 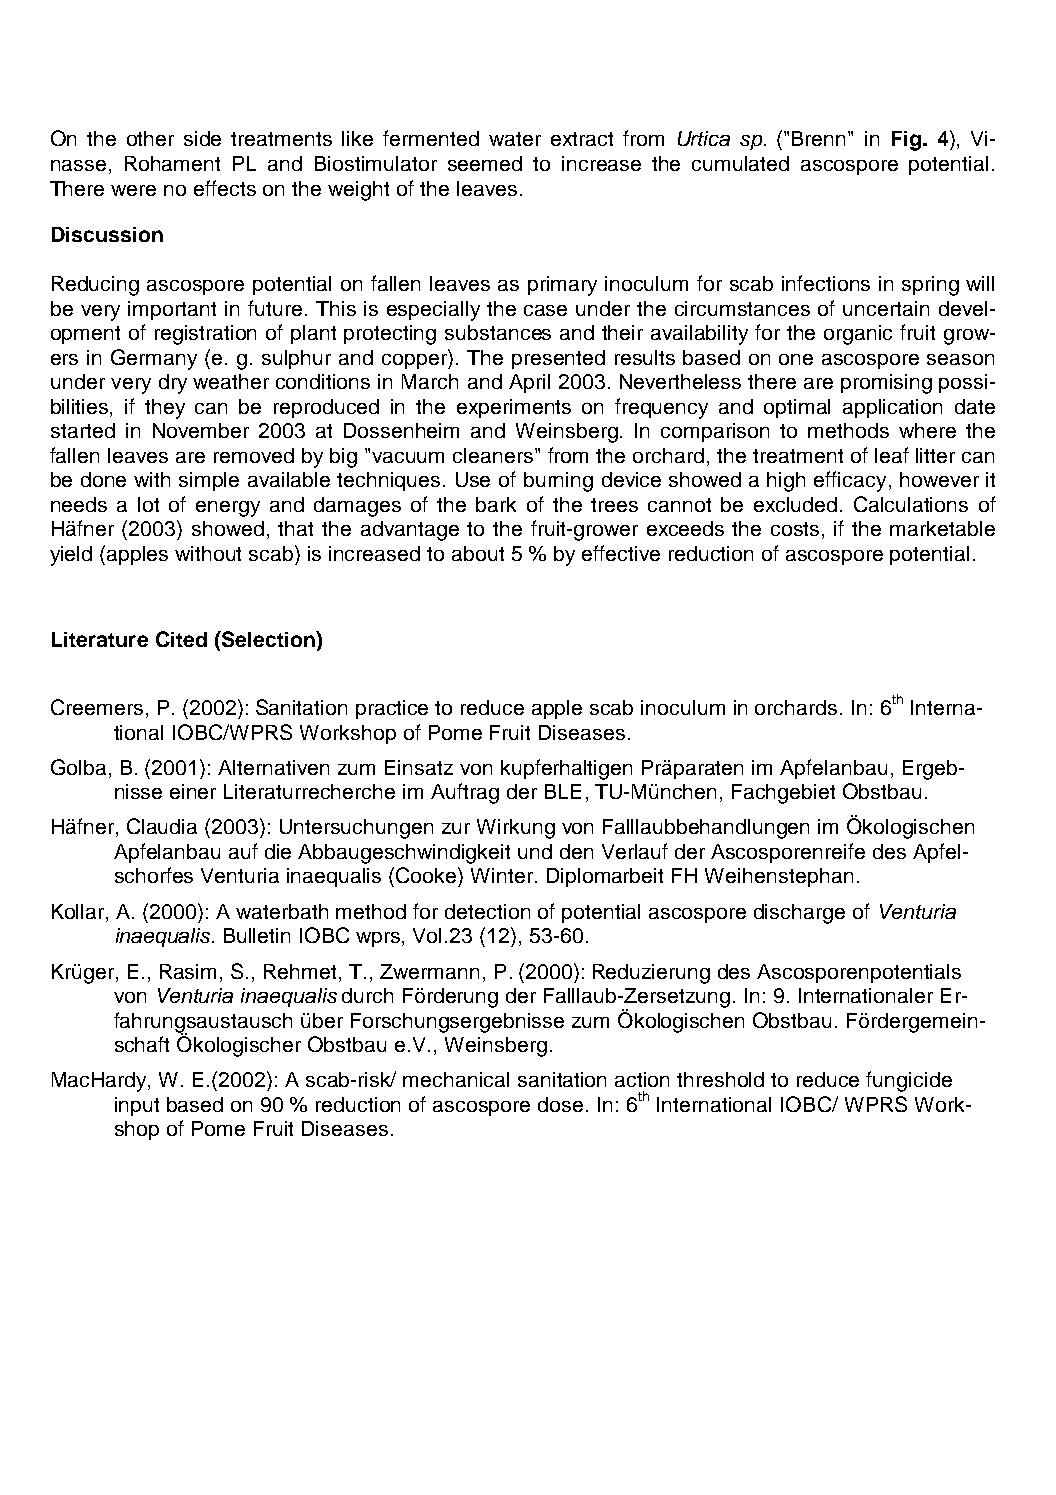 What do you see at coordinates (797, 530) in the screenshot?
I see `costs` at bounding box center [797, 530].
